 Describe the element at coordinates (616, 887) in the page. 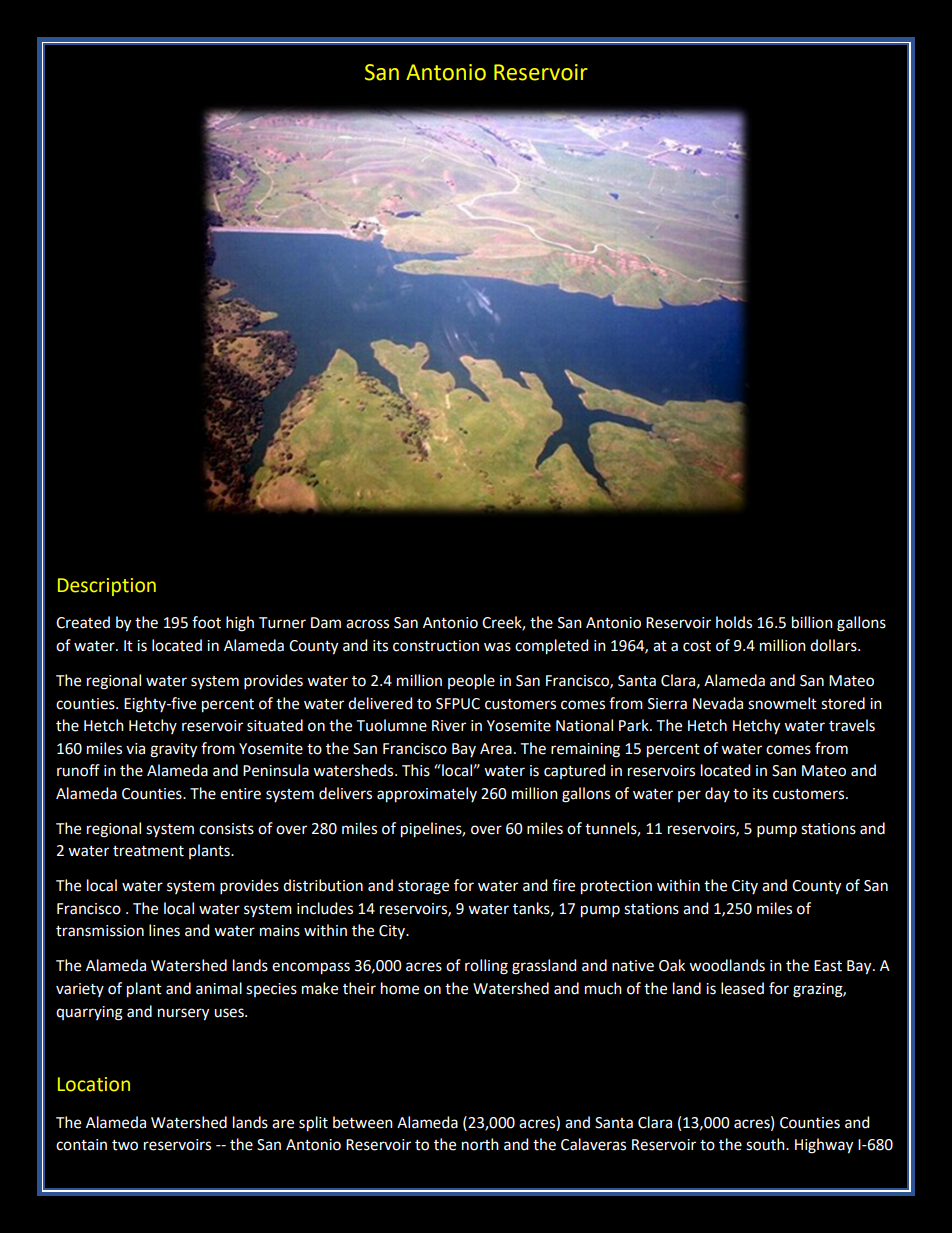

I see `protection` at that location.
